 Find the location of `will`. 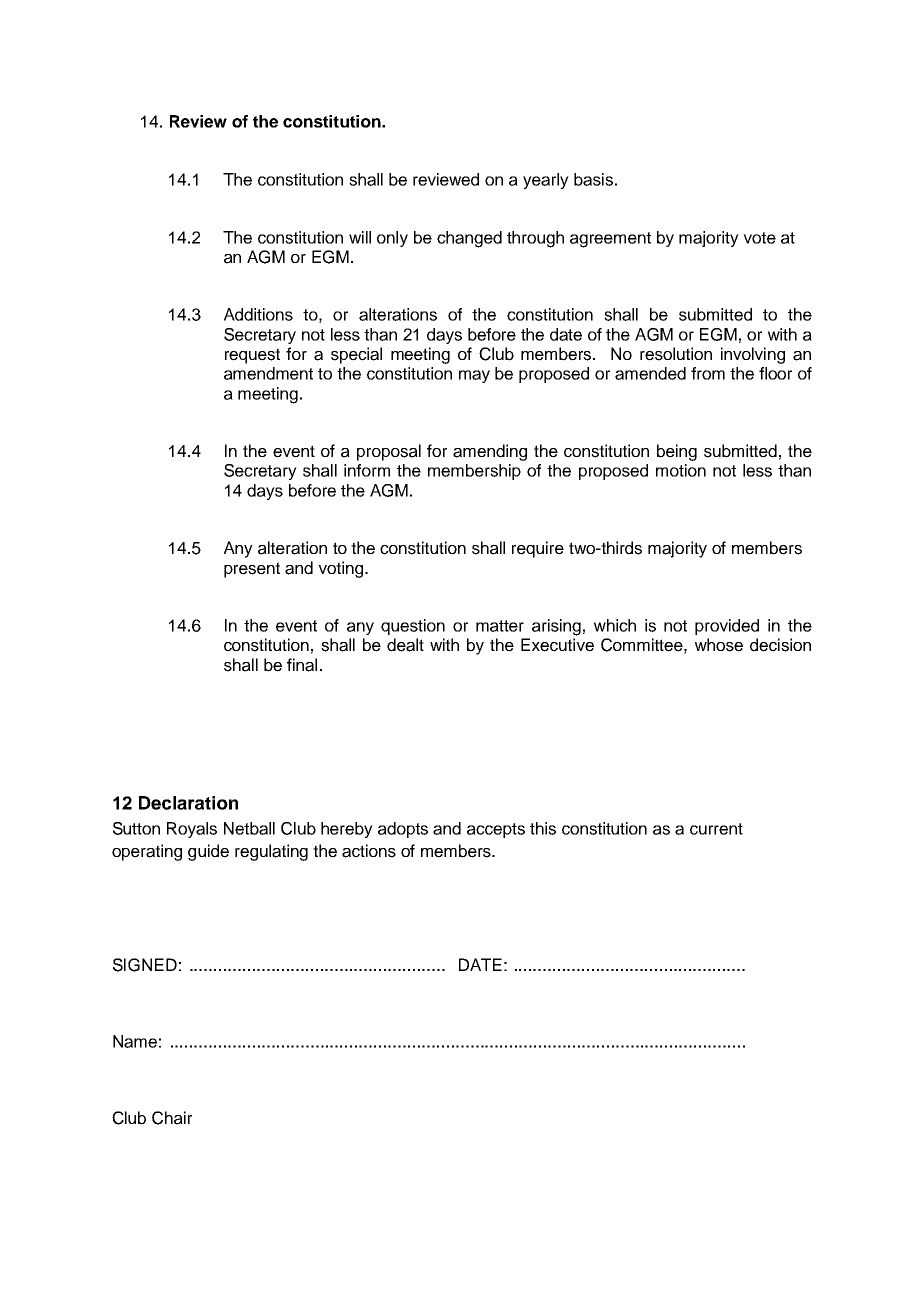

will is located at coordinates (360, 237).
